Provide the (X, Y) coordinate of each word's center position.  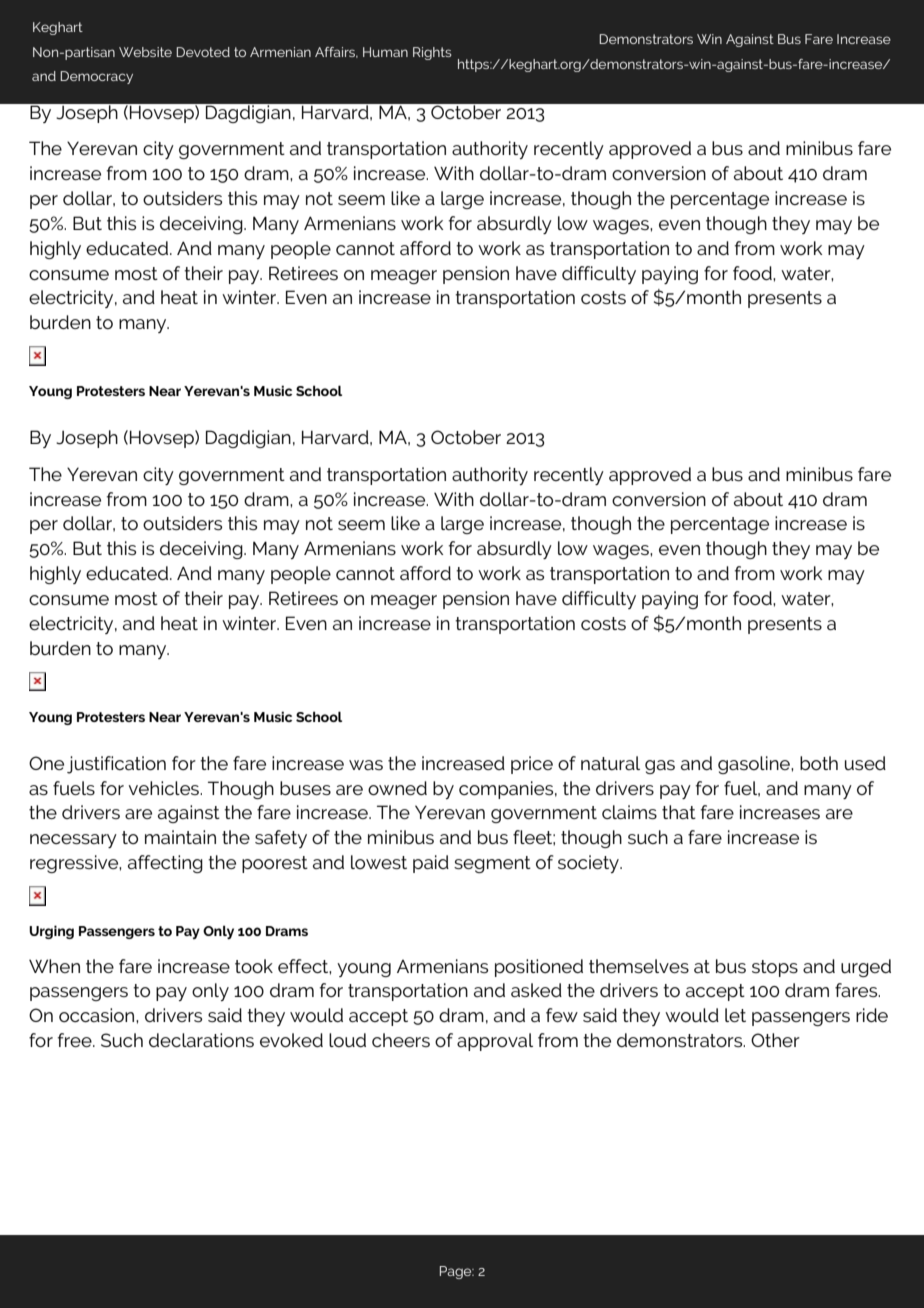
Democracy (96, 77)
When (54, 966)
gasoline (755, 765)
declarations (201, 1040)
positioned (539, 968)
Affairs (336, 52)
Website (145, 52)
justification (116, 765)
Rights (432, 53)
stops (775, 968)
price (532, 765)
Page (457, 1272)
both (819, 763)
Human (385, 52)
